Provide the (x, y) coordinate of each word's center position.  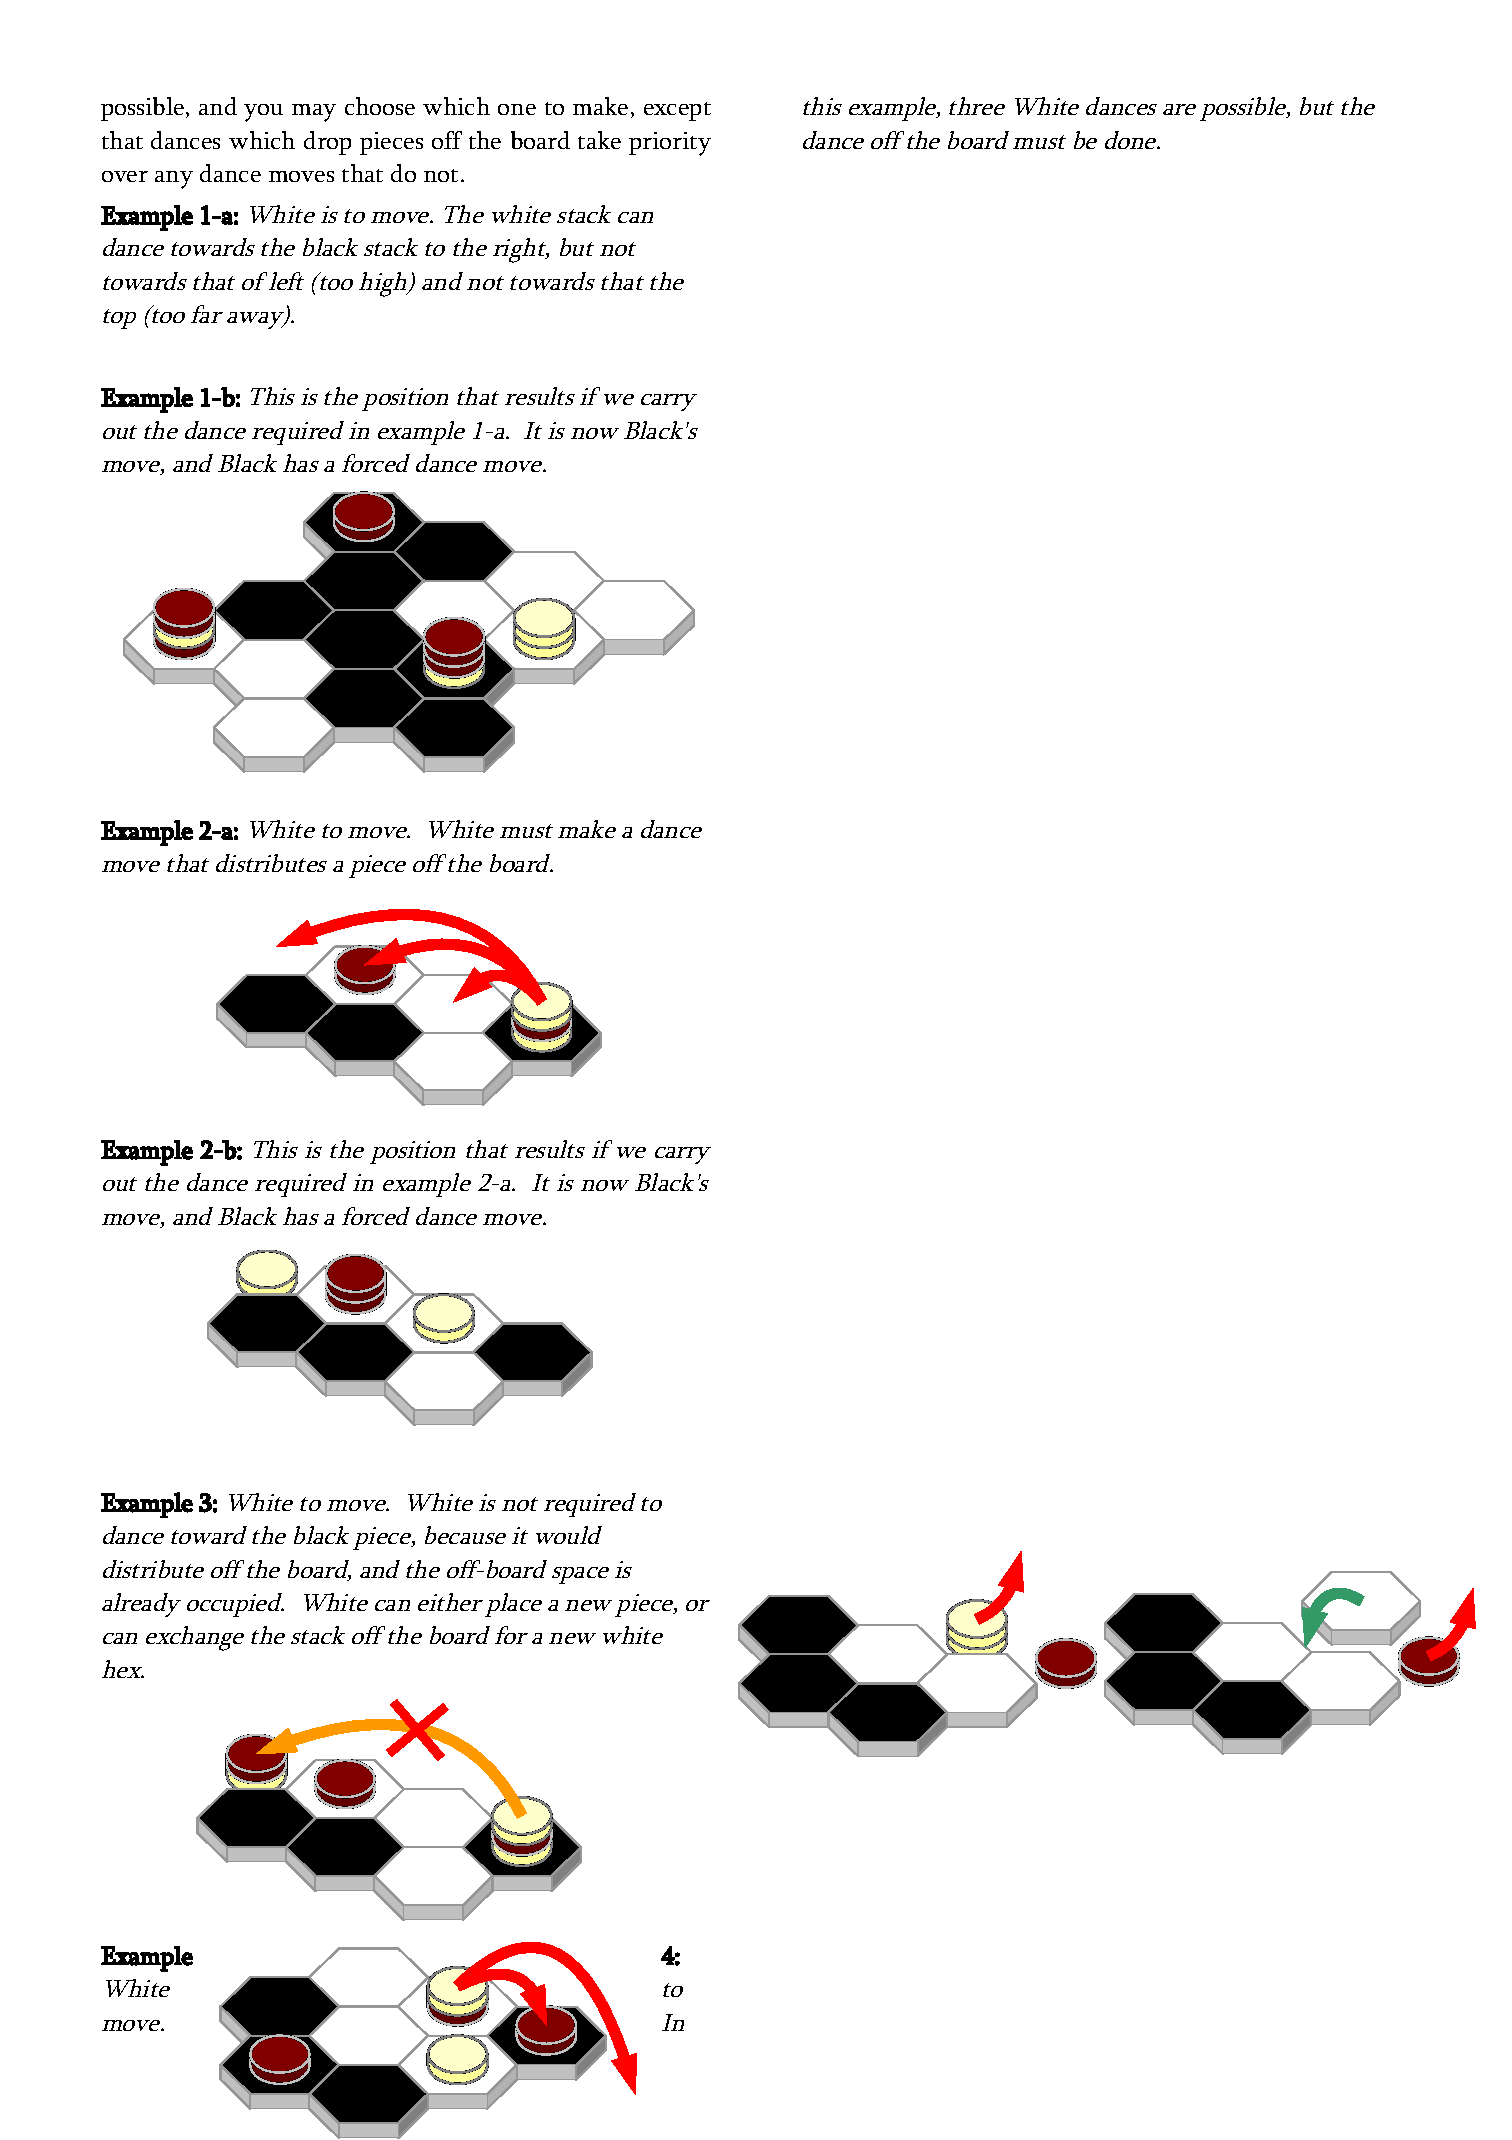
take (599, 140)
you (263, 113)
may (314, 113)
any (174, 180)
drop (327, 143)
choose (380, 106)
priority (670, 144)
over (125, 176)
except (677, 111)
